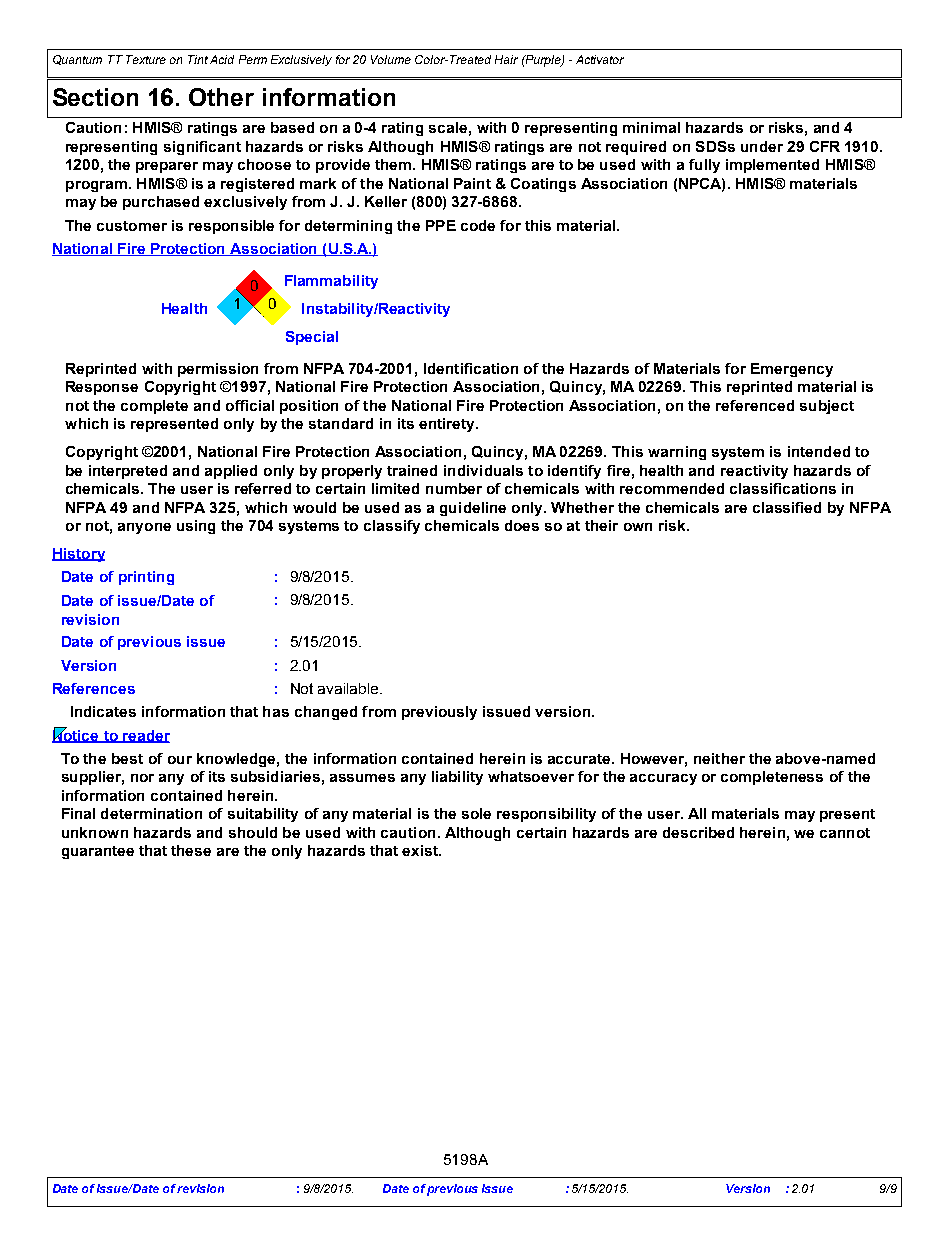 This screenshot has width=952, height=1233. I want to click on determination, so click(151, 813).
